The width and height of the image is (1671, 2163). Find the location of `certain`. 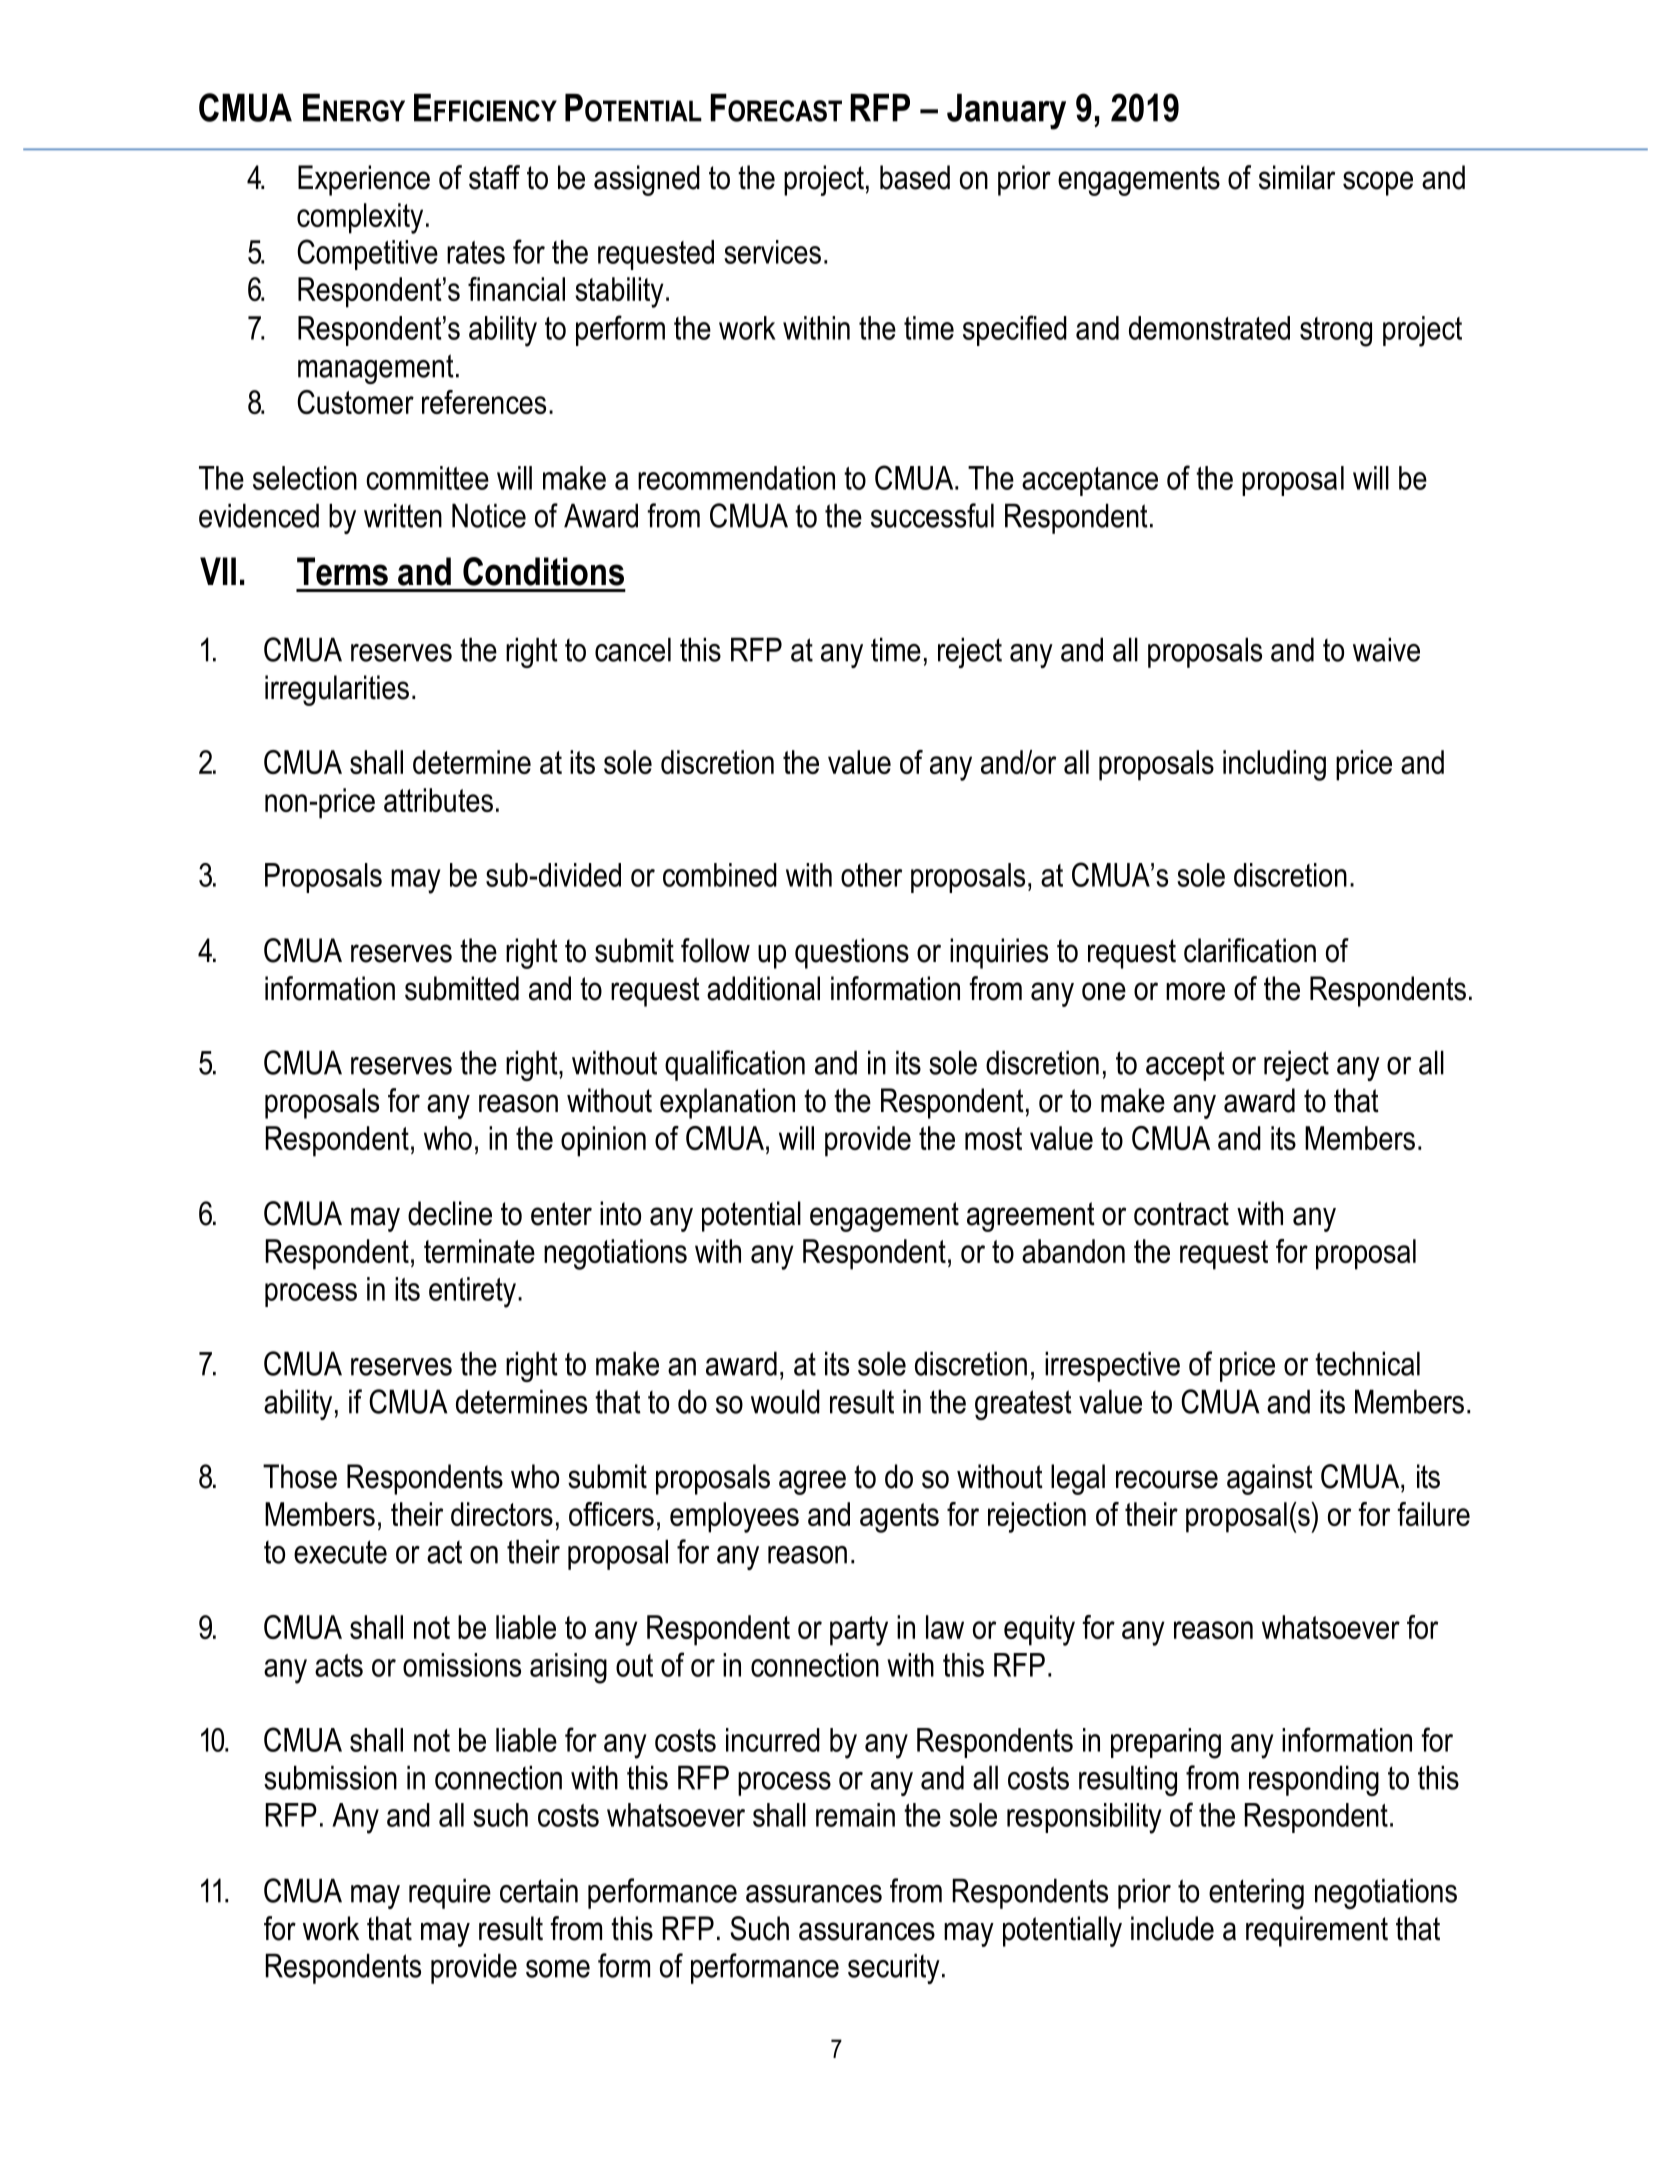

certain is located at coordinates (539, 1890).
